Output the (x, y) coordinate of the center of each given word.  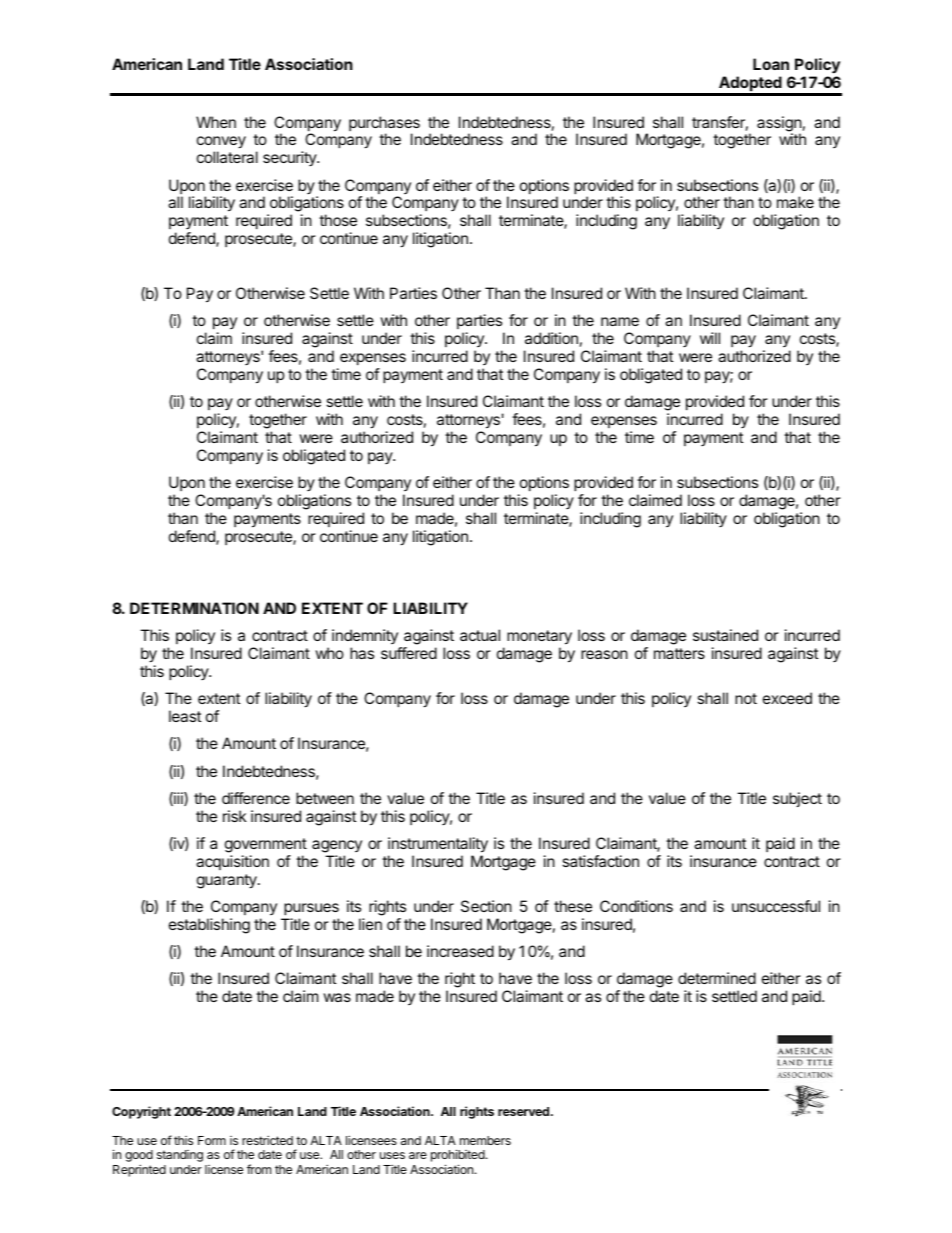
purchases (384, 125)
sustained (725, 635)
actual (480, 635)
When (216, 122)
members (485, 1140)
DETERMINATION (194, 608)
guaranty (228, 881)
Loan (771, 64)
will (710, 338)
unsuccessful (776, 906)
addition (551, 338)
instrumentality (438, 845)
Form (212, 1140)
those (338, 220)
